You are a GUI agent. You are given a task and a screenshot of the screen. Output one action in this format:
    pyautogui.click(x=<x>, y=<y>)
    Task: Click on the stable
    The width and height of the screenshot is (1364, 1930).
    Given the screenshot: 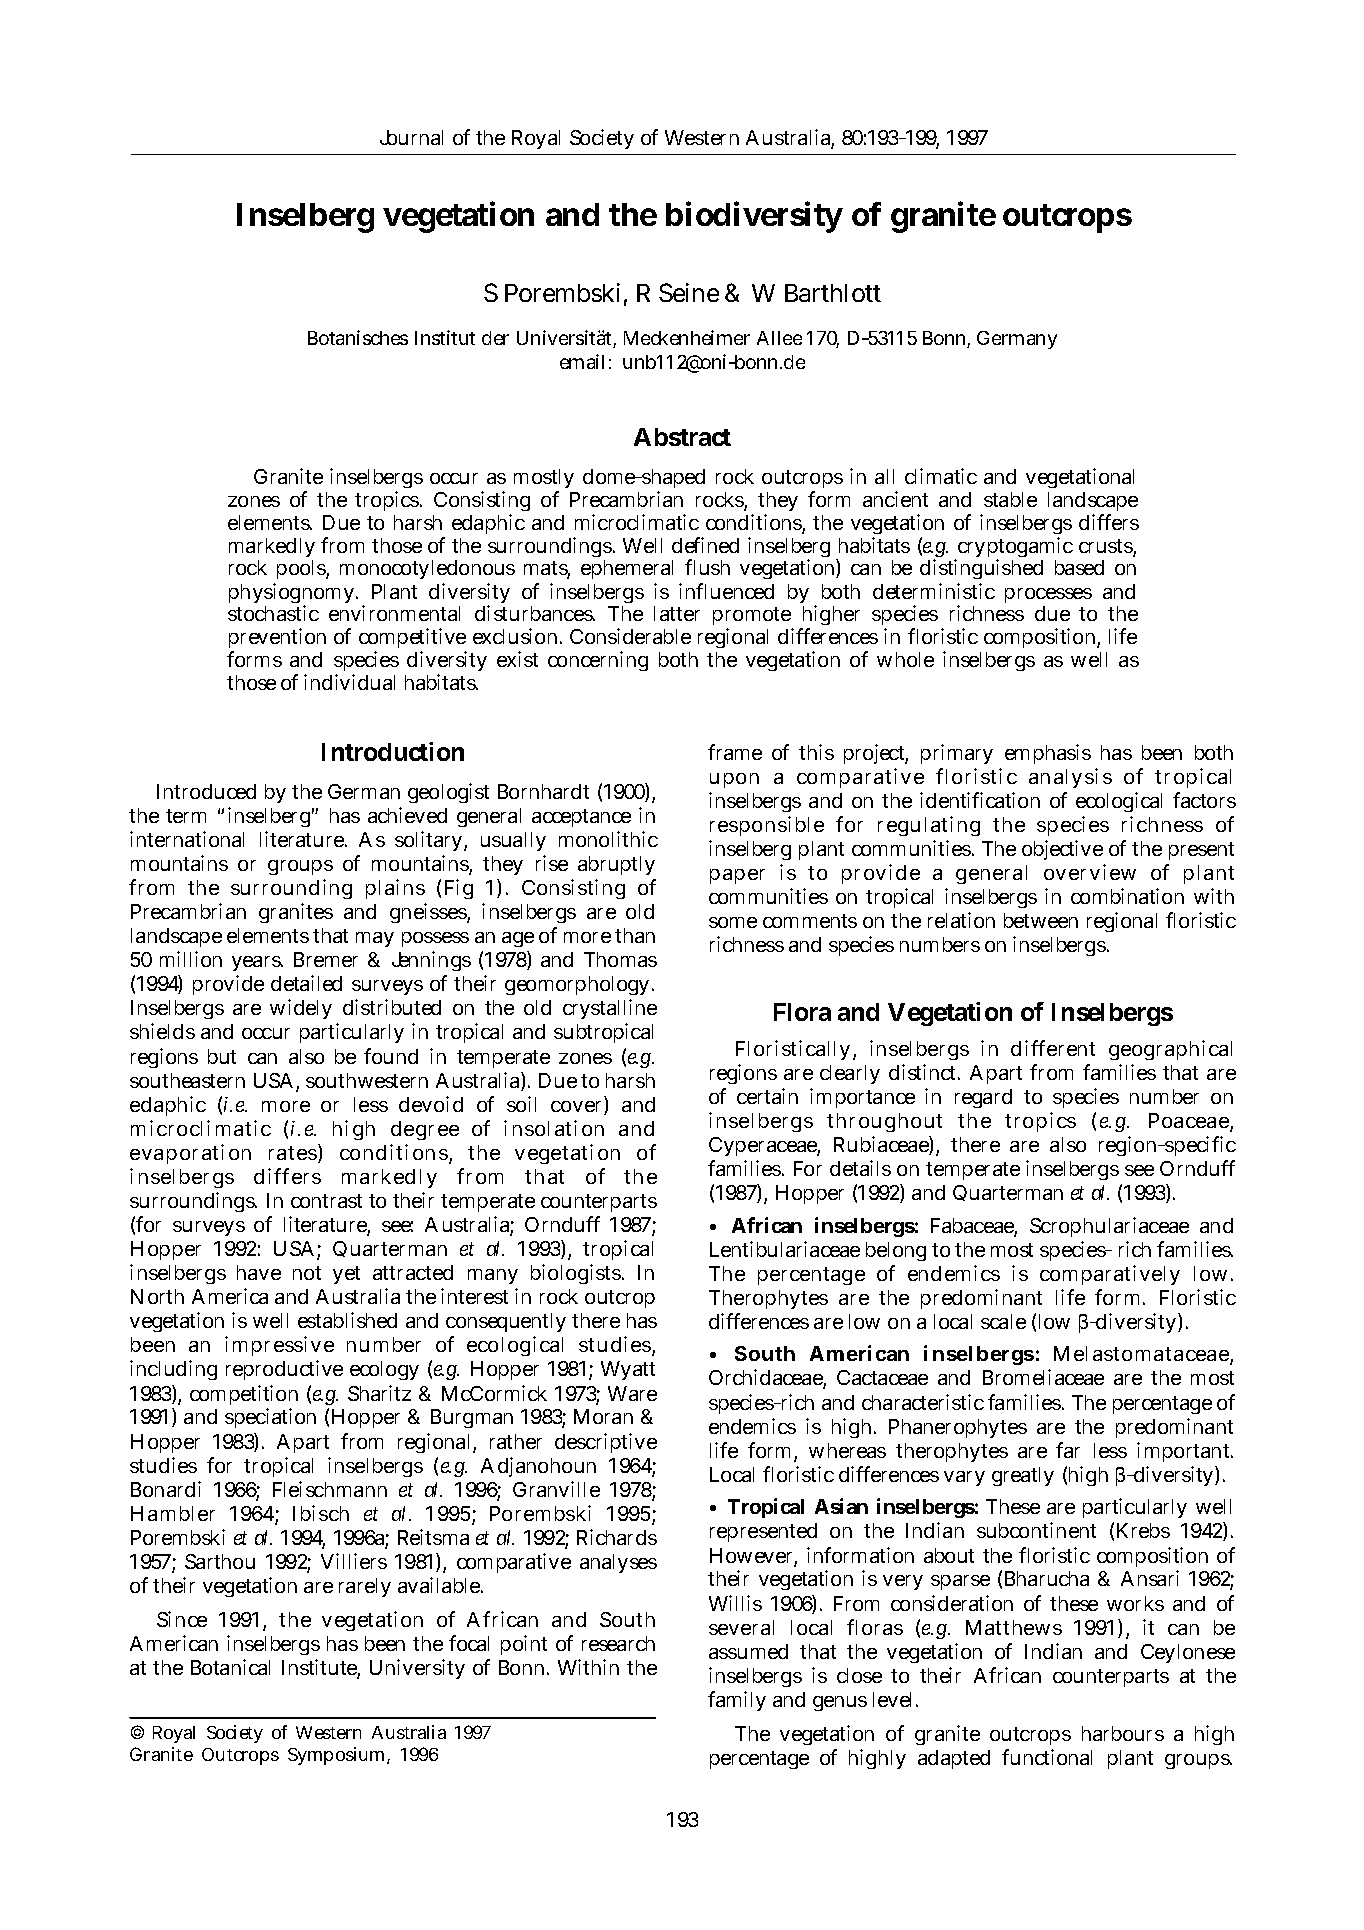 What is the action you would take?
    pyautogui.click(x=1010, y=499)
